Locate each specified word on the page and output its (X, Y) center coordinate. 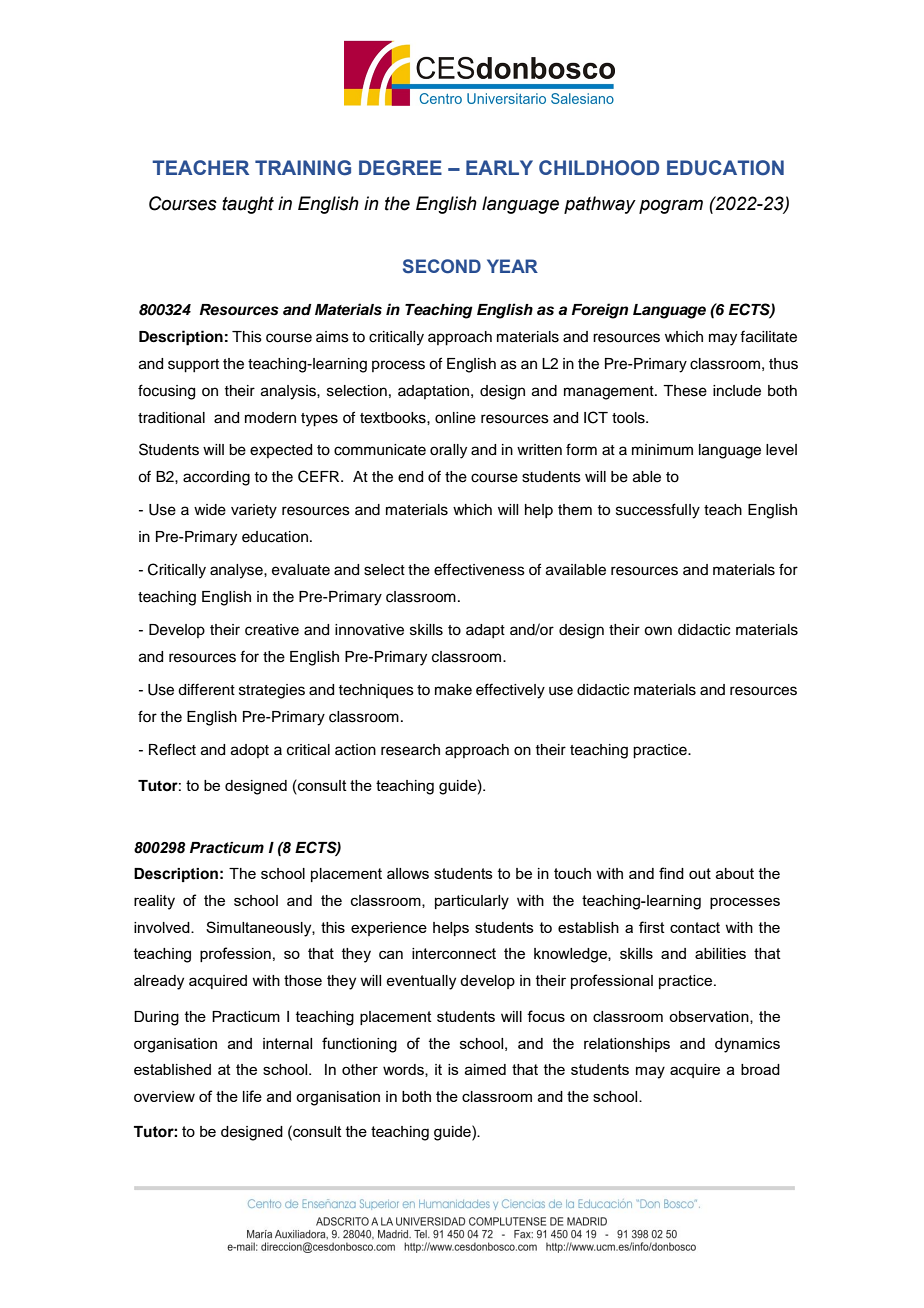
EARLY (499, 167)
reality (154, 902)
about (735, 873)
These (685, 391)
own (658, 631)
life (252, 1096)
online (455, 418)
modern (270, 418)
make (453, 690)
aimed (485, 1069)
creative (272, 630)
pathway (600, 205)
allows (408, 873)
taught (248, 205)
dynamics (747, 1045)
